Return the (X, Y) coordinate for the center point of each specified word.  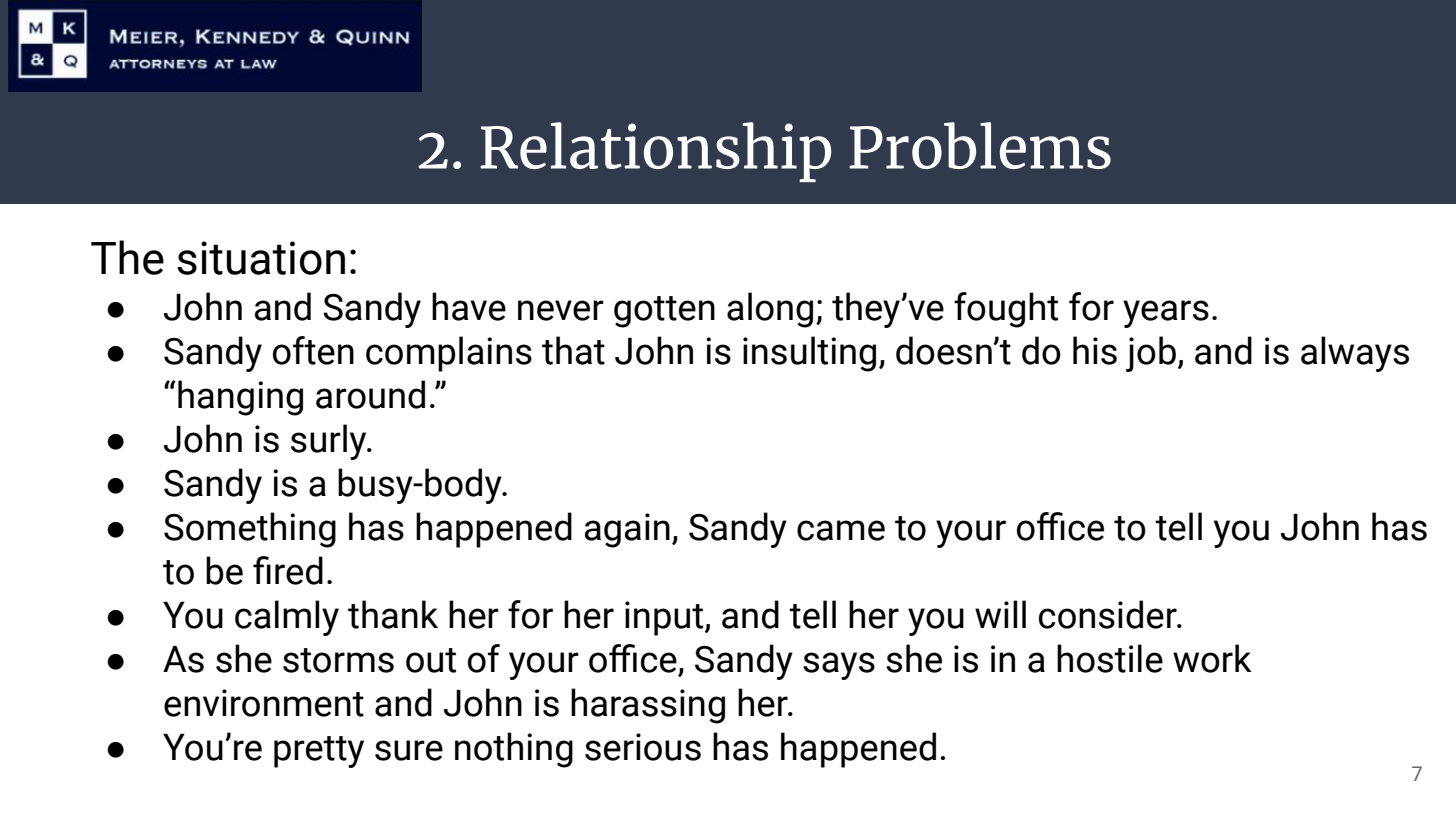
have (469, 306)
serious (643, 747)
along (770, 310)
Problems (980, 145)
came (841, 530)
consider (1109, 614)
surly (330, 442)
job (1151, 354)
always (1355, 354)
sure (409, 750)
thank (393, 614)
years (1166, 314)
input (665, 618)
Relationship (655, 152)
